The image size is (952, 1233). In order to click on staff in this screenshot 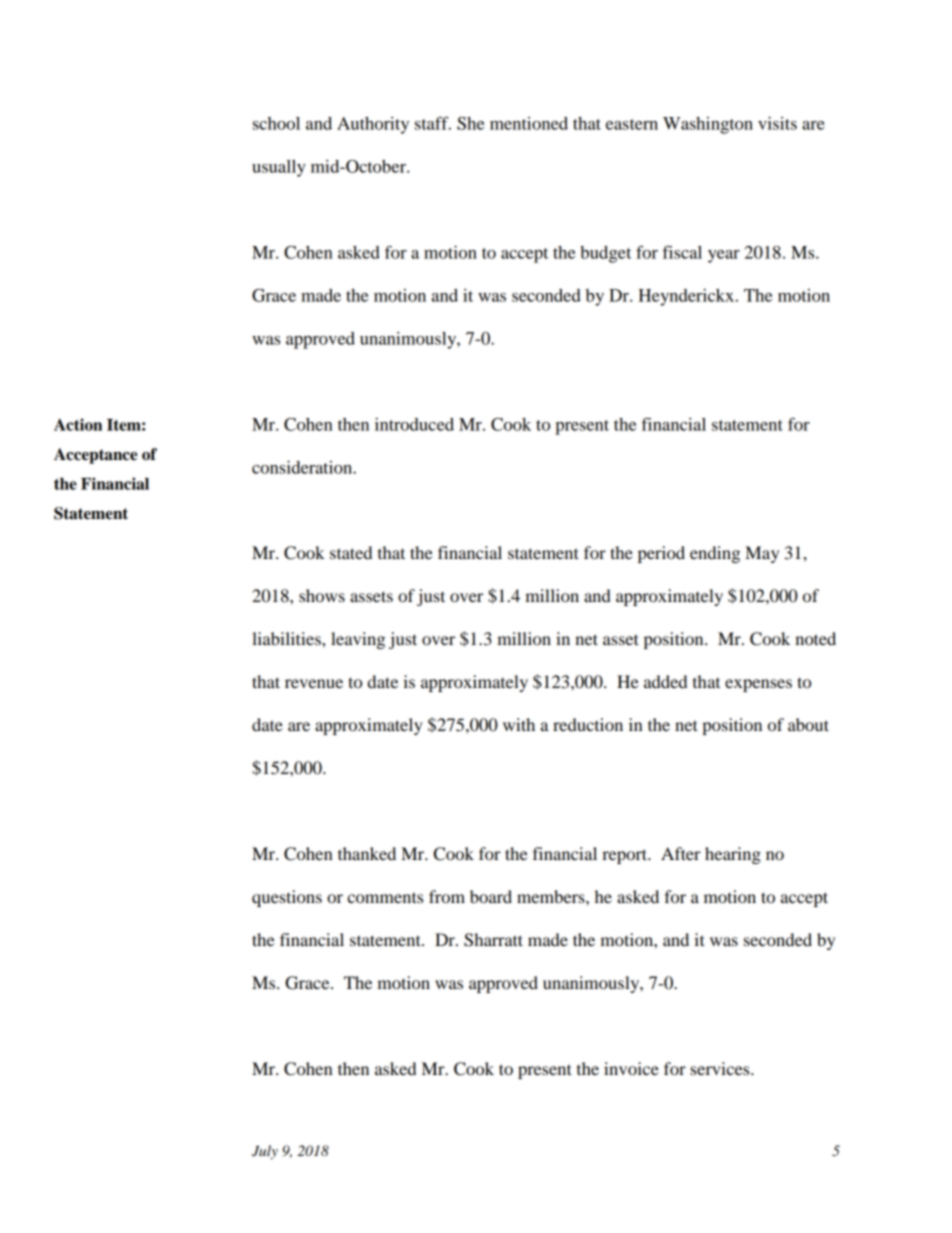, I will do `click(433, 123)`.
